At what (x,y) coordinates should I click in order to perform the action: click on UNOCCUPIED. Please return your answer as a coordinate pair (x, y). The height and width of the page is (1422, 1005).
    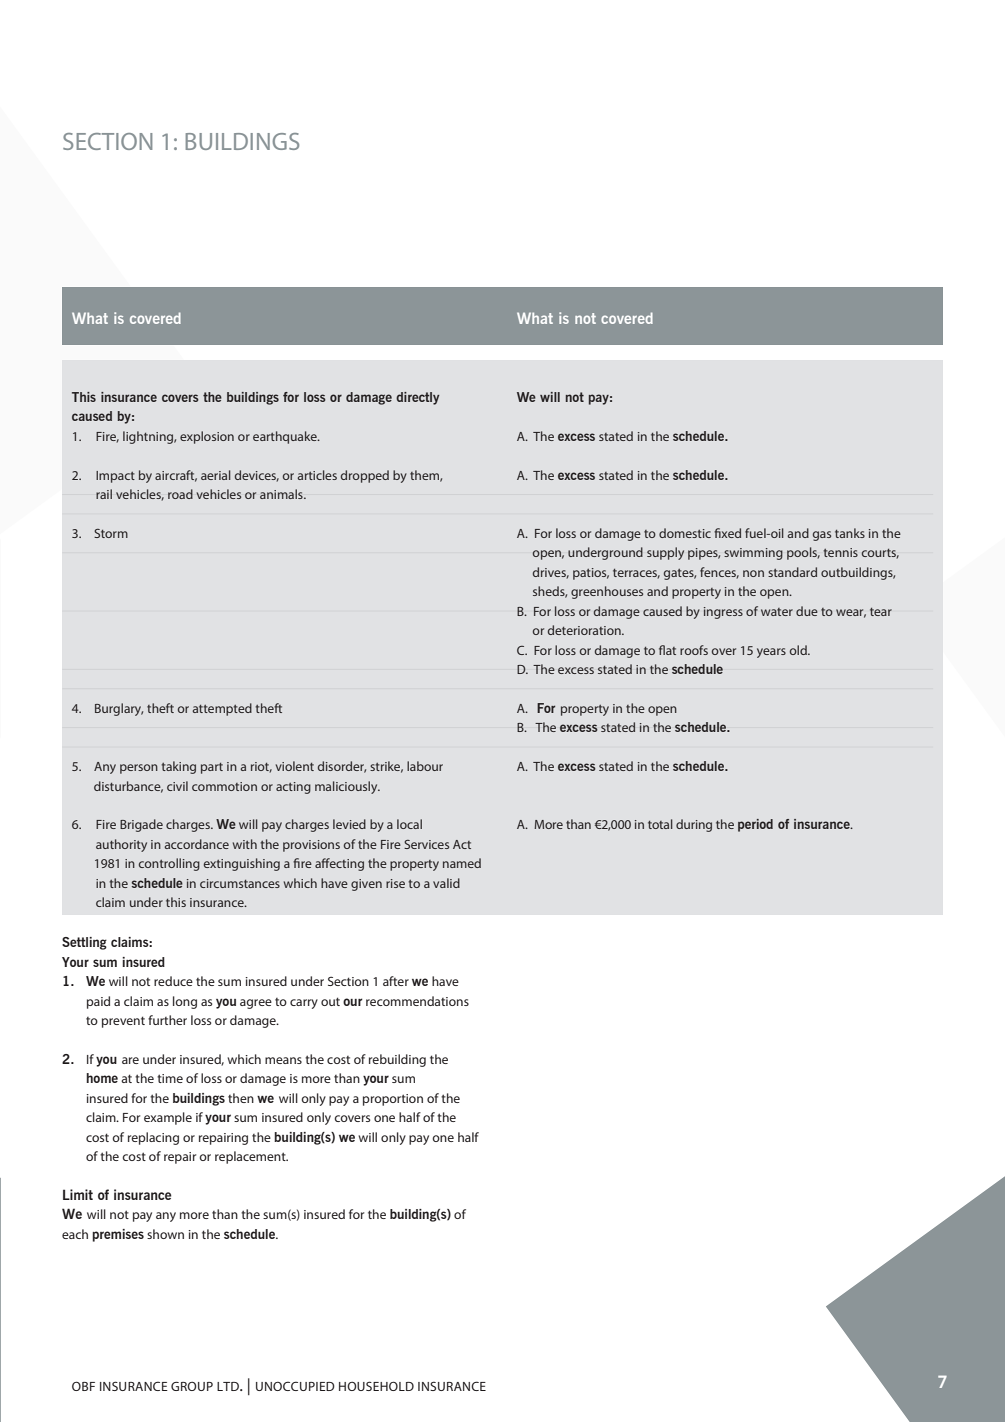
    Looking at the image, I should click on (295, 1386).
